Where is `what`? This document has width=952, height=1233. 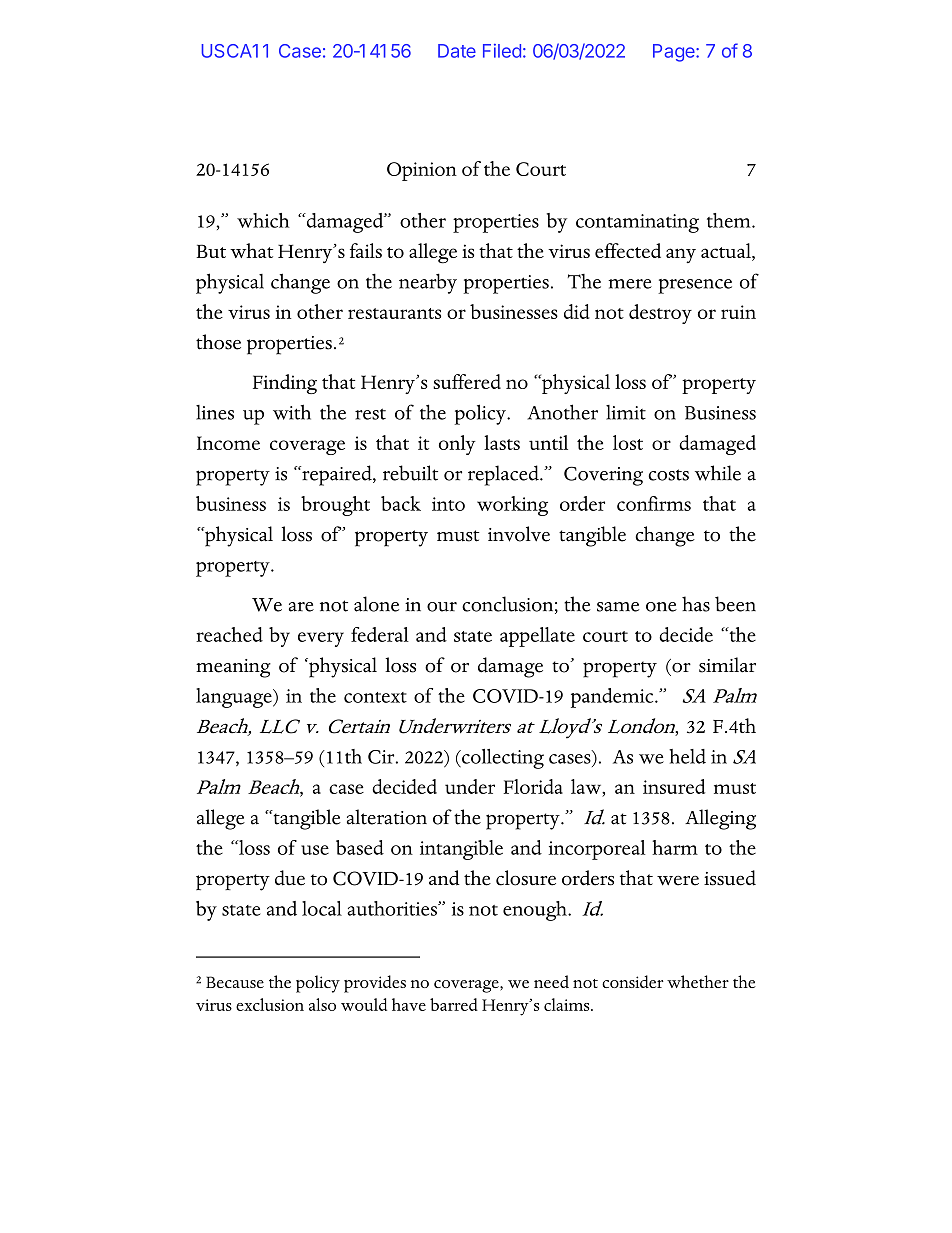 what is located at coordinates (251, 250).
